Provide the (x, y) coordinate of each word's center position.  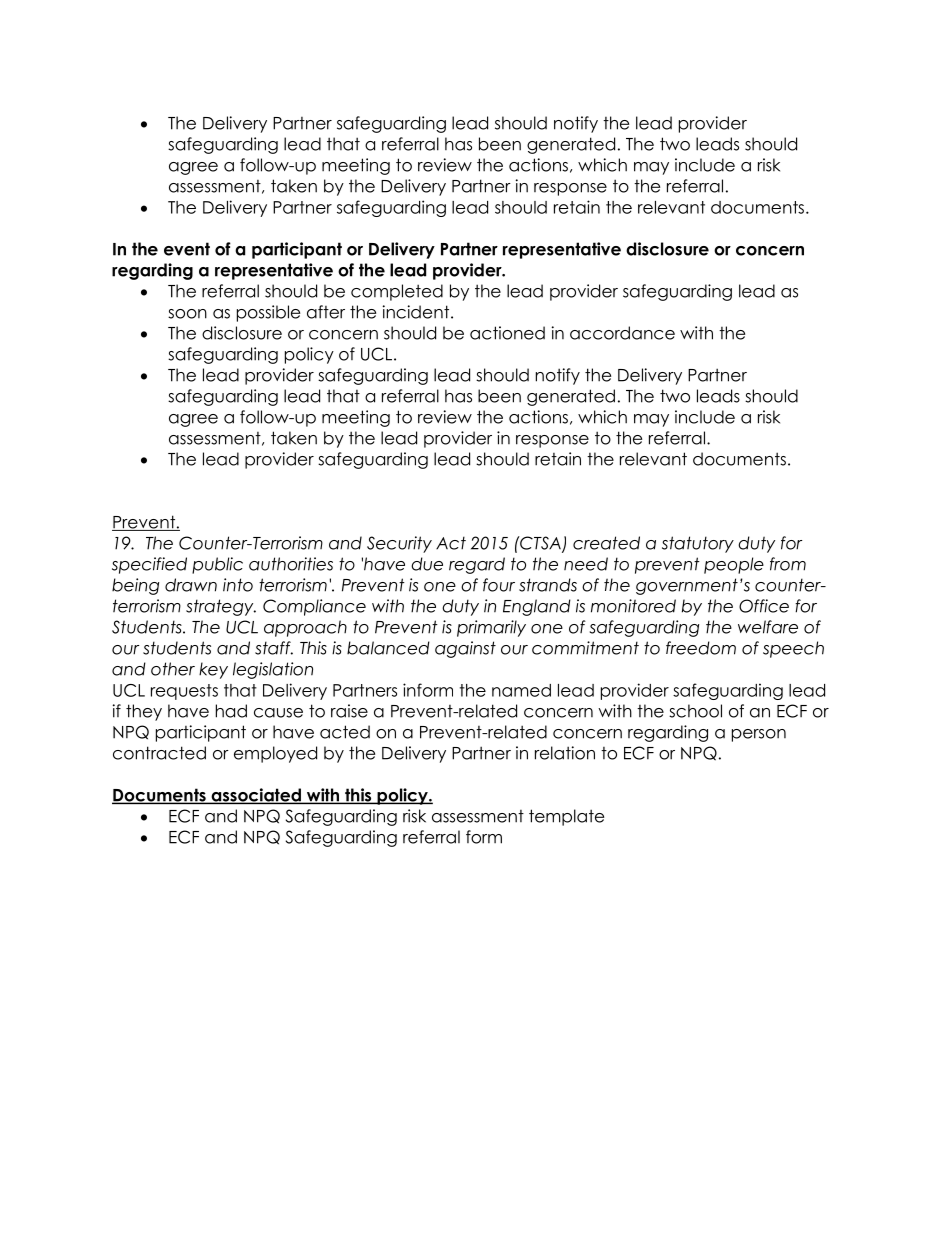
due (427, 564)
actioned (507, 333)
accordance (622, 333)
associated (256, 796)
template (566, 817)
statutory (698, 544)
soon (187, 314)
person (759, 735)
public (217, 565)
